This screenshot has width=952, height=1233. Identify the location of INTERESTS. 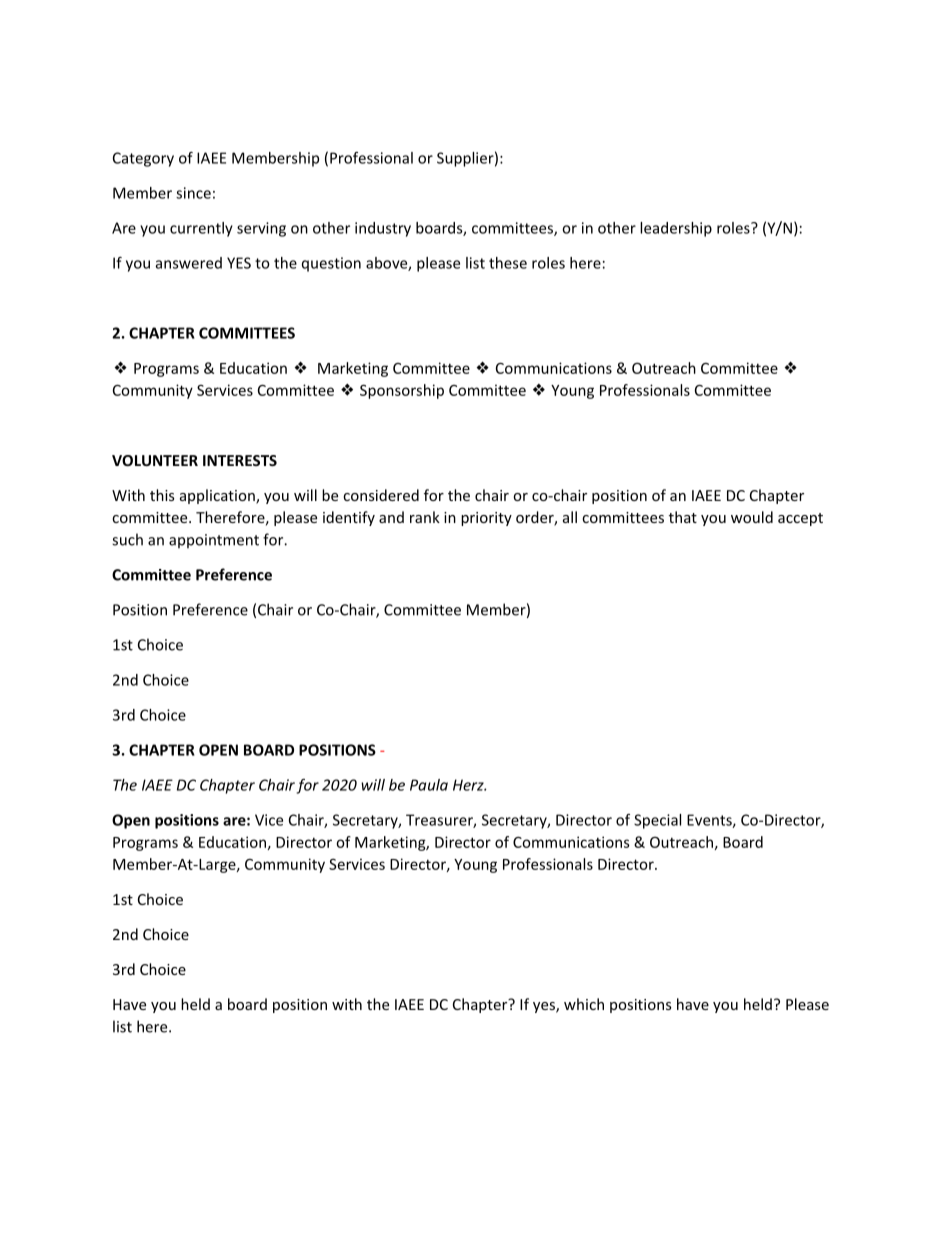
(240, 460).
